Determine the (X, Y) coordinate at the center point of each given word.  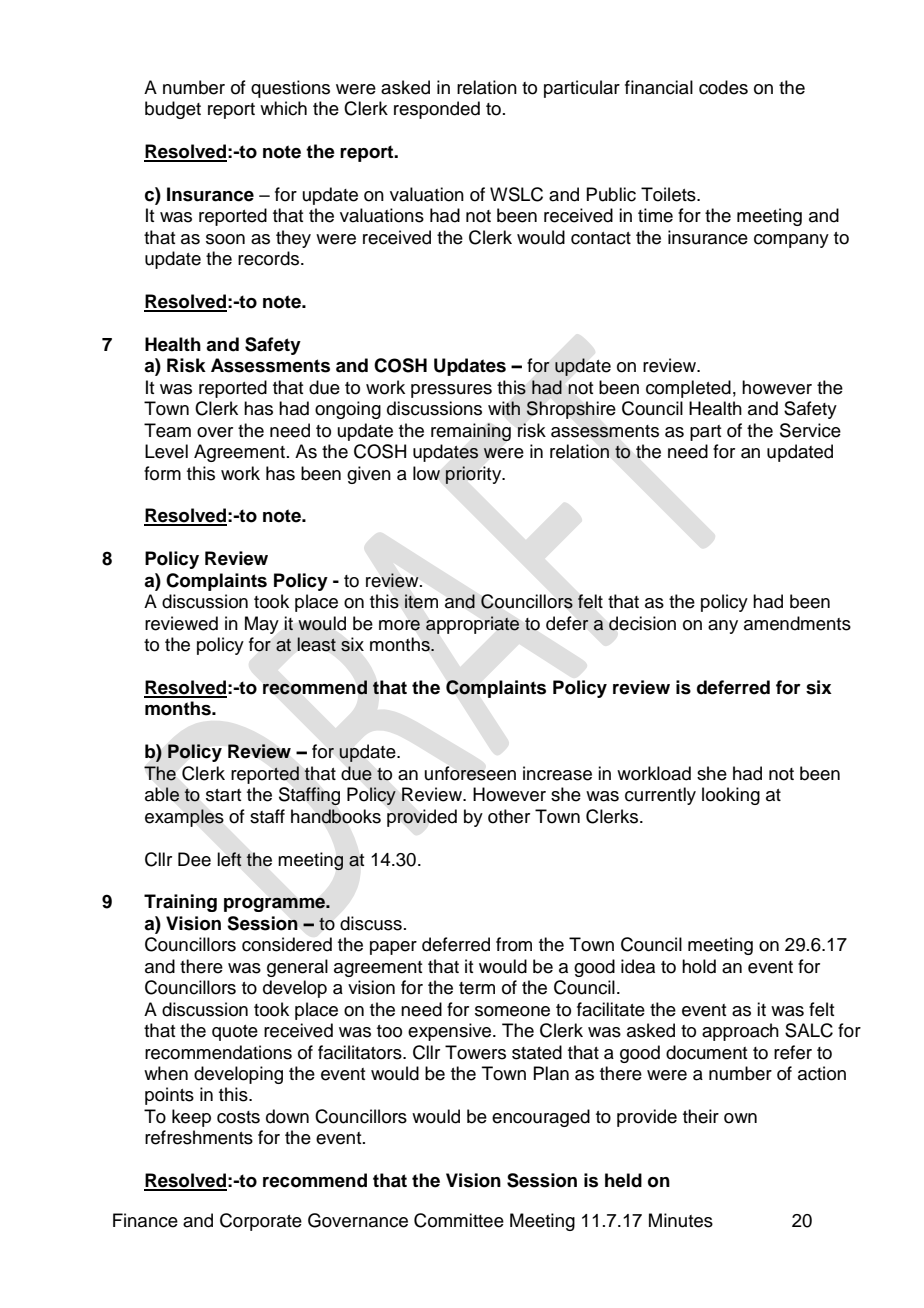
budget (173, 110)
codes (723, 87)
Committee (459, 1220)
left (230, 859)
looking (731, 796)
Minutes (681, 1220)
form (162, 473)
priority (475, 475)
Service (810, 430)
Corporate (261, 1222)
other (509, 816)
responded (437, 110)
